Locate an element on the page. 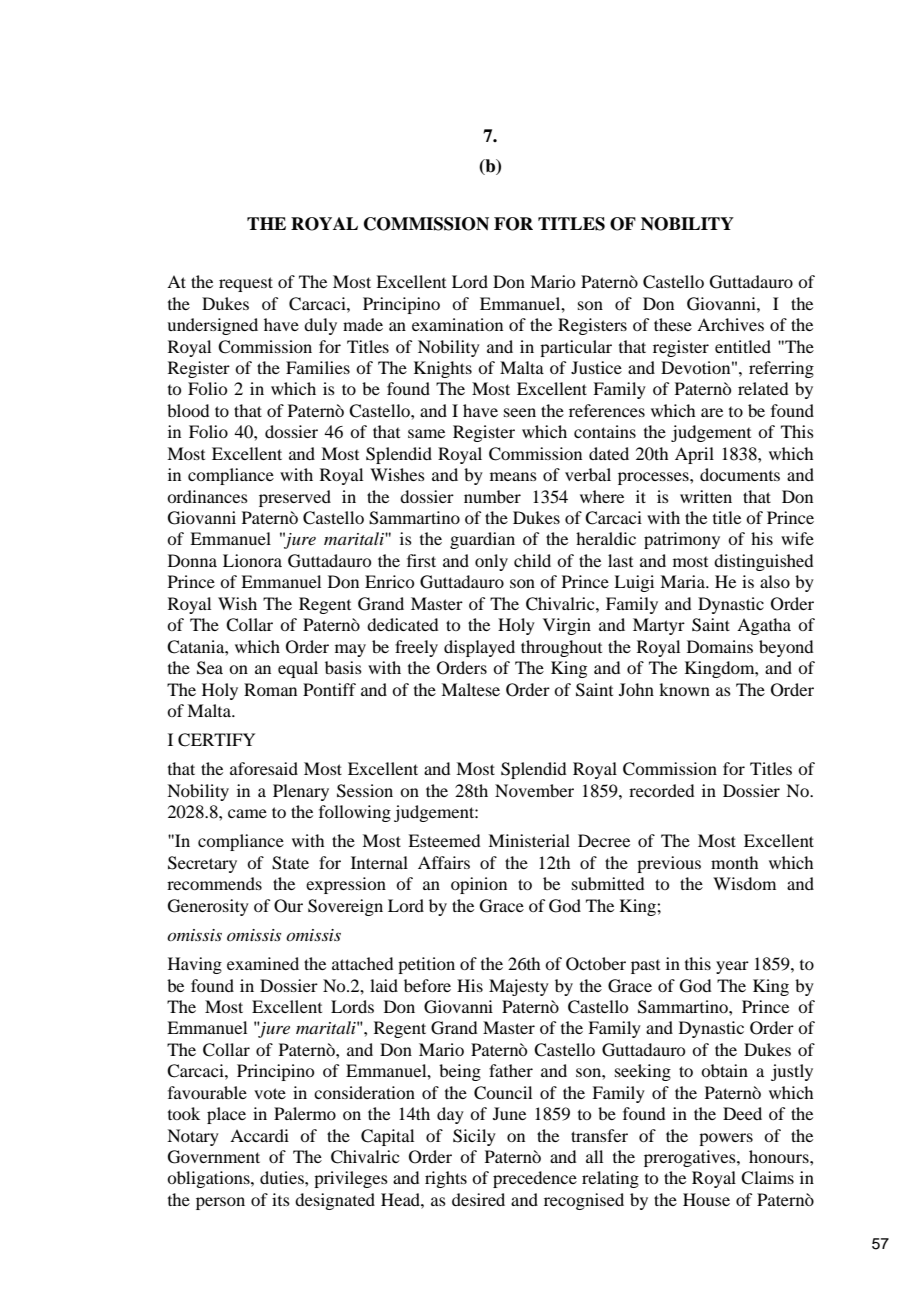 This image has width=924, height=1308. request is located at coordinates (246, 284).
